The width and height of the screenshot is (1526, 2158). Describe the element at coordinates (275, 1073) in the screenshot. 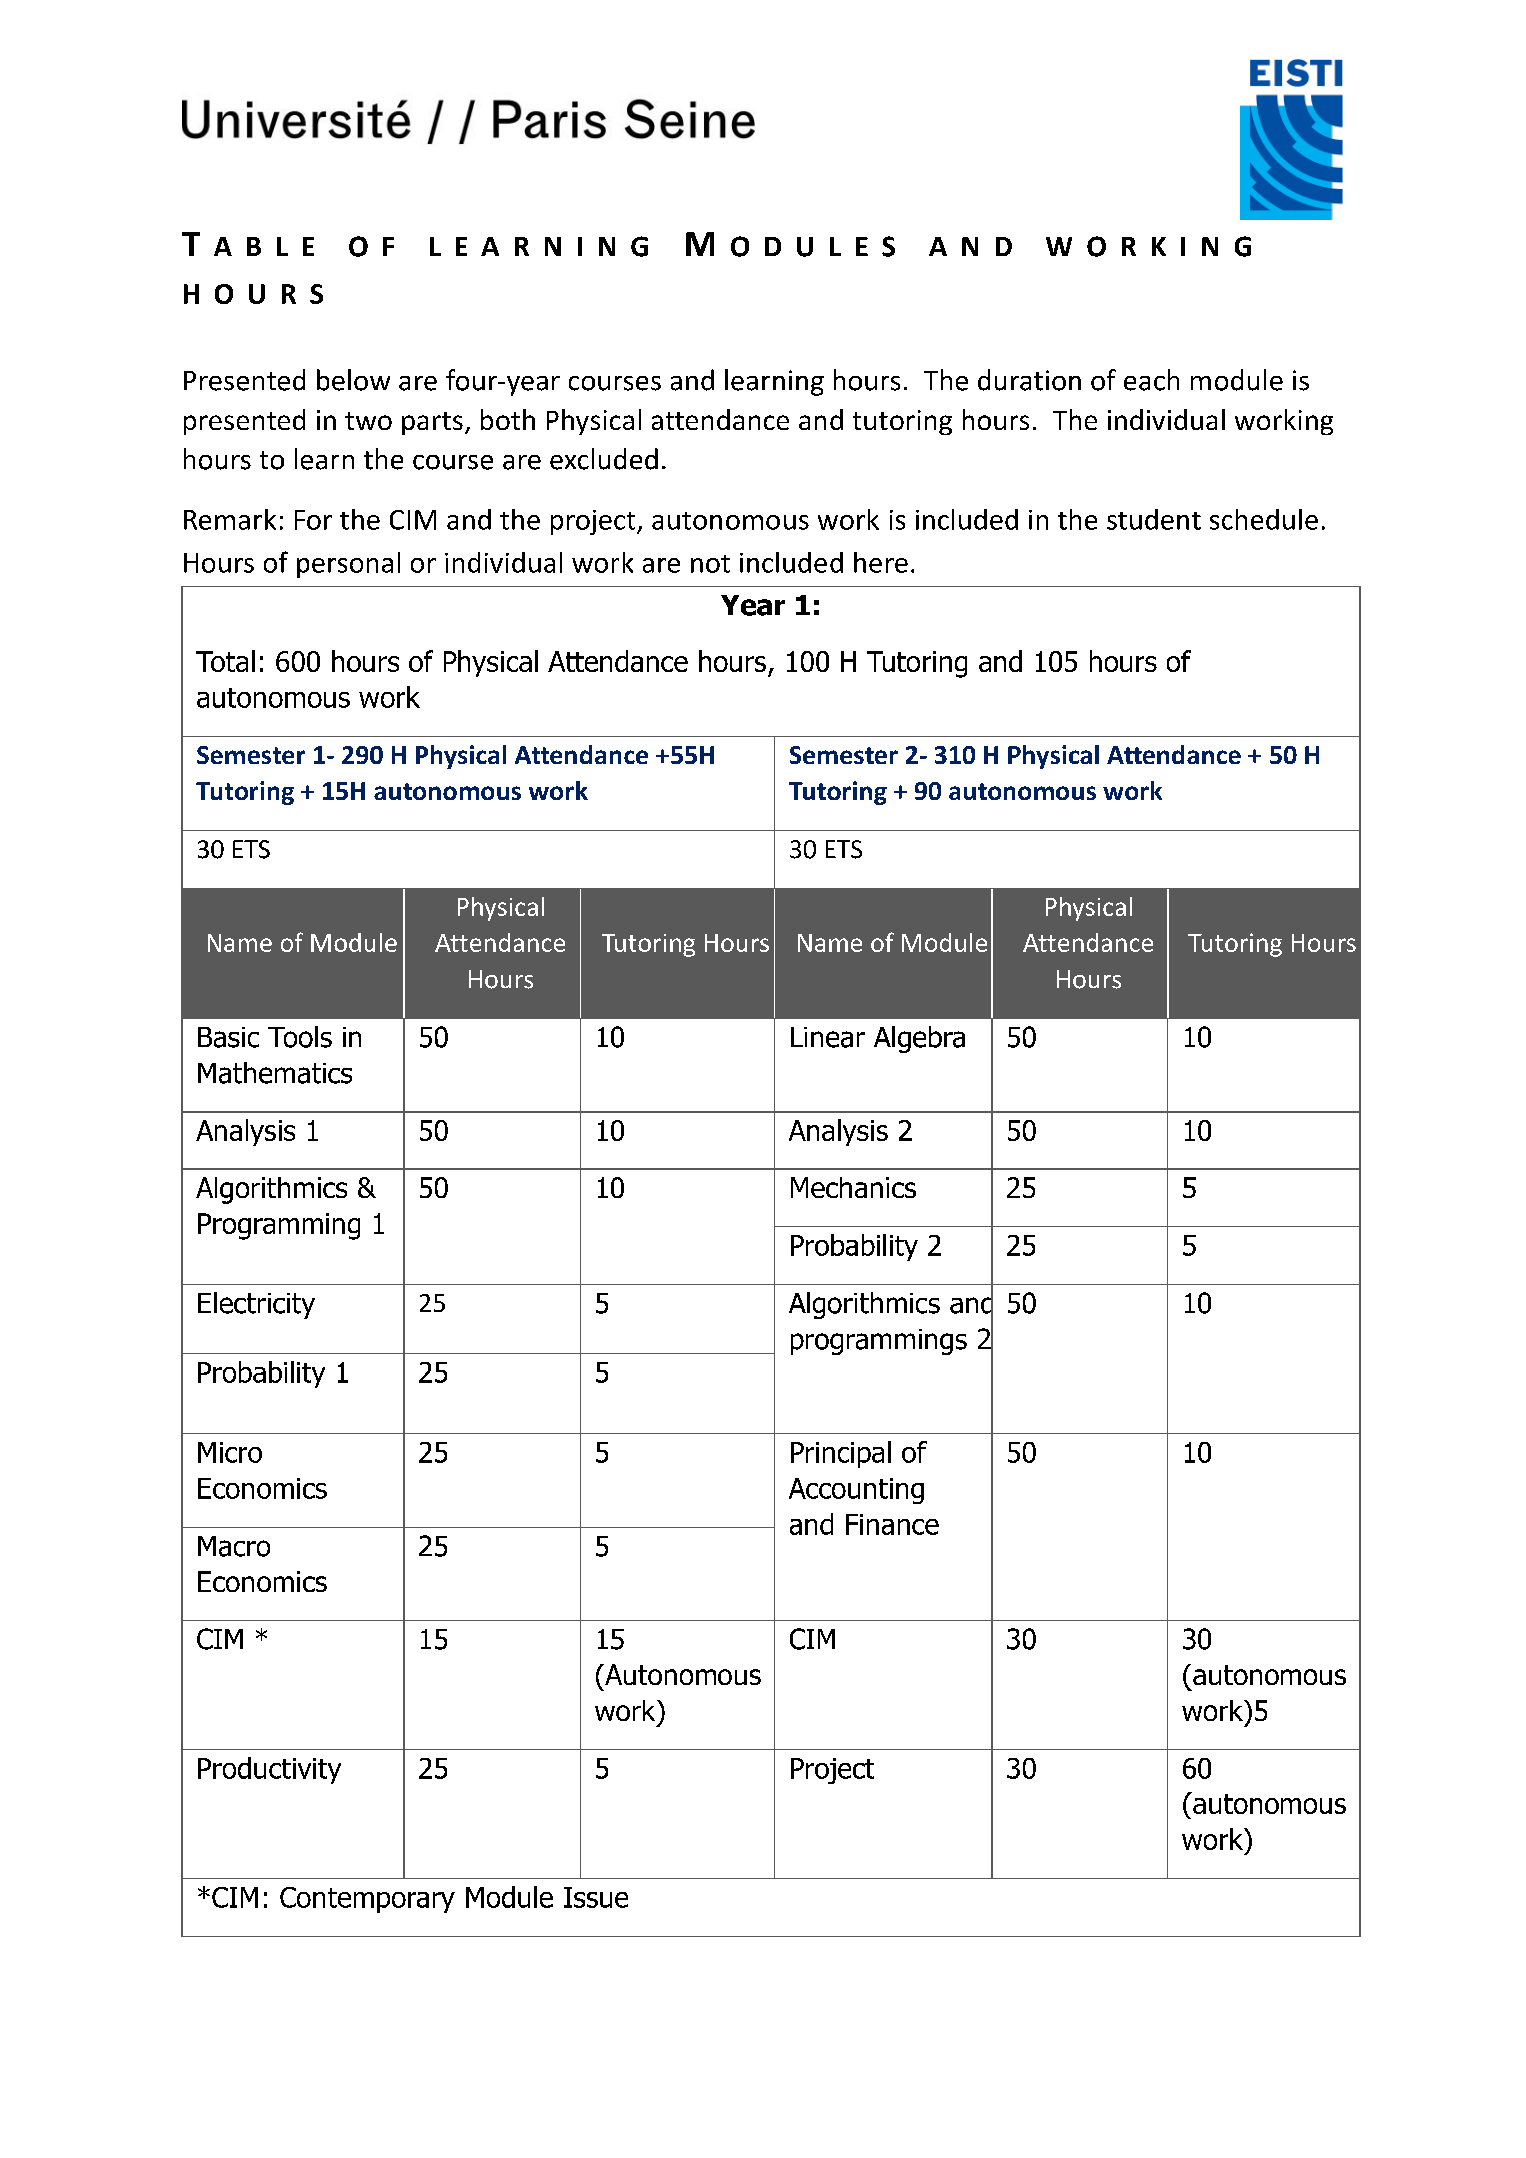

I see `Mathematics` at that location.
